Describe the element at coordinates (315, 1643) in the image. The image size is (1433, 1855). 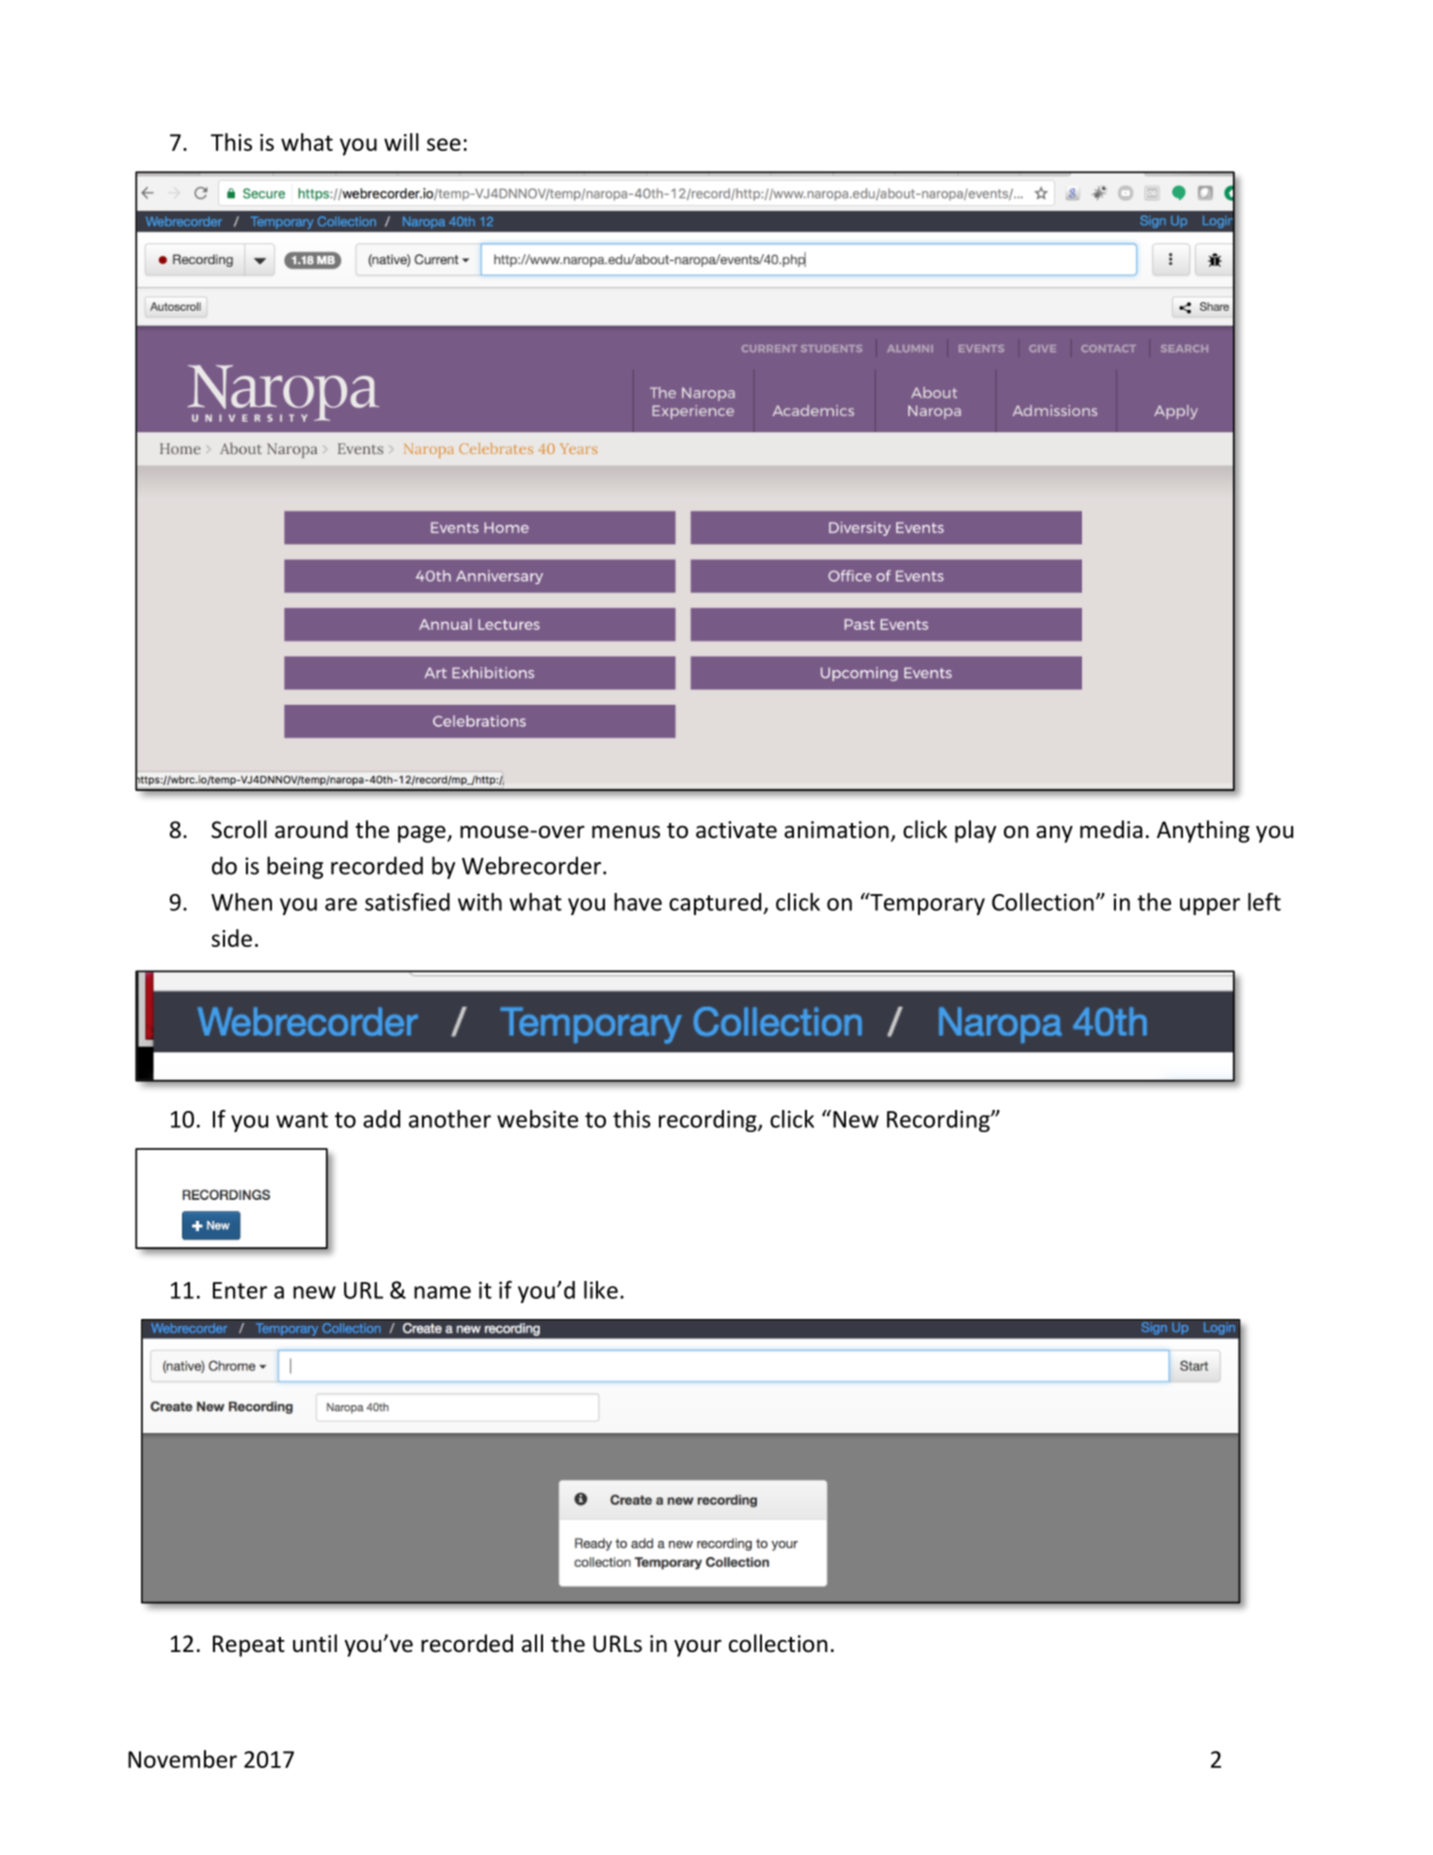
I see `until` at that location.
